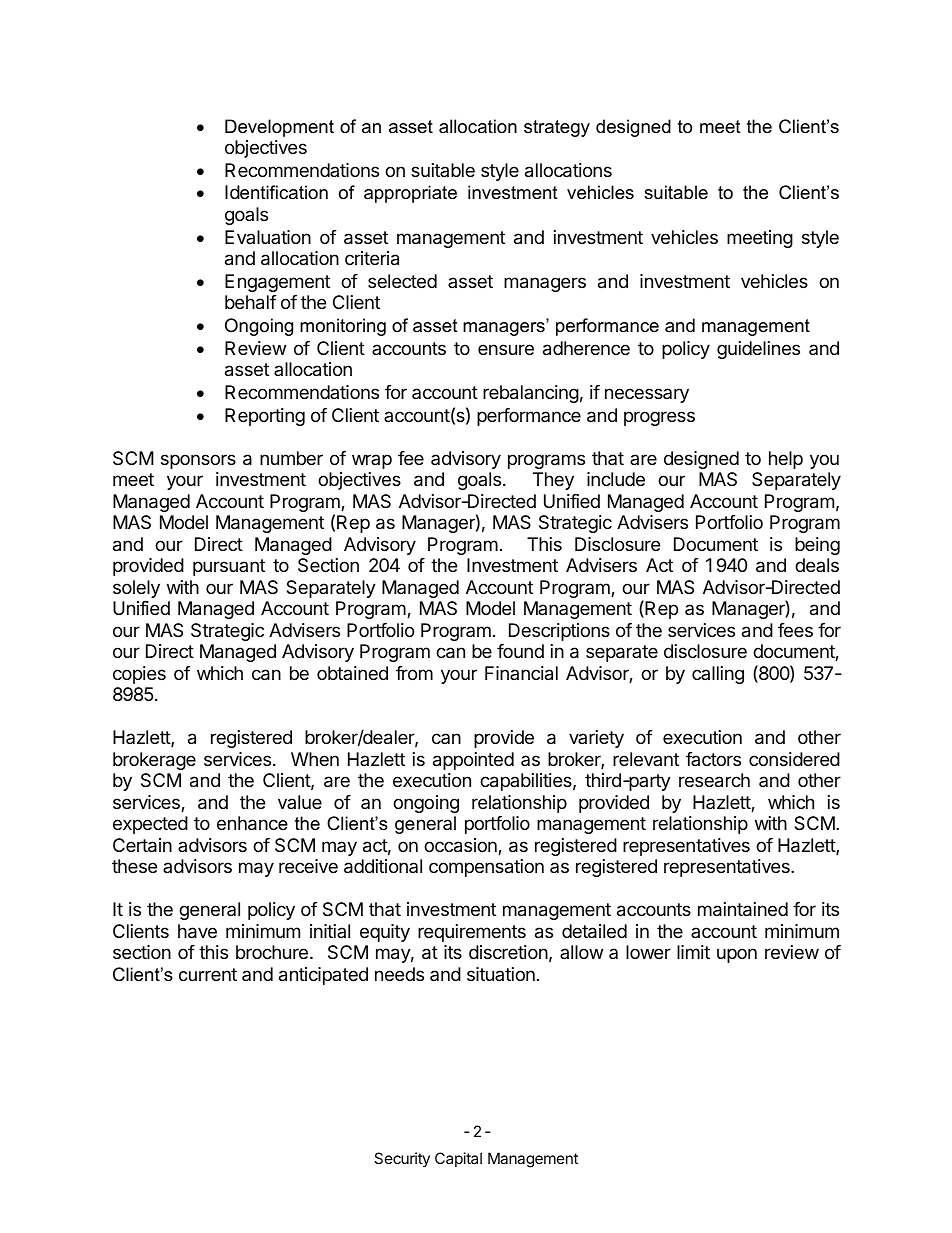  I want to click on research, so click(714, 780).
